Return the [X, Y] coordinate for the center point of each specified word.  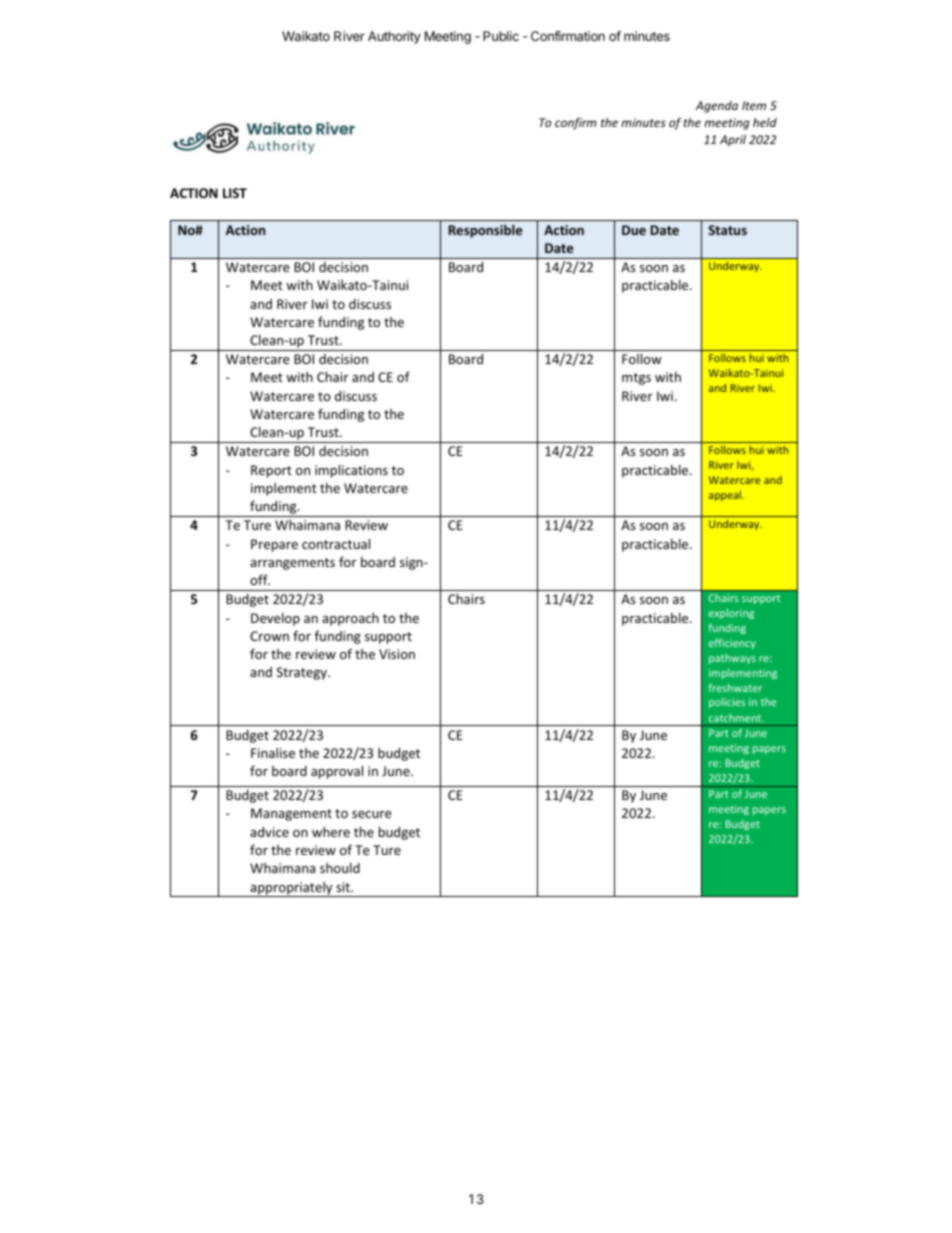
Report [271, 471]
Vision [397, 654]
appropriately [291, 889]
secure [372, 814]
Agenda [717, 107]
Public [501, 36]
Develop [275, 619]
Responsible [485, 231]
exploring [731, 614]
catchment [736, 718]
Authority [394, 37]
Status [727, 230]
